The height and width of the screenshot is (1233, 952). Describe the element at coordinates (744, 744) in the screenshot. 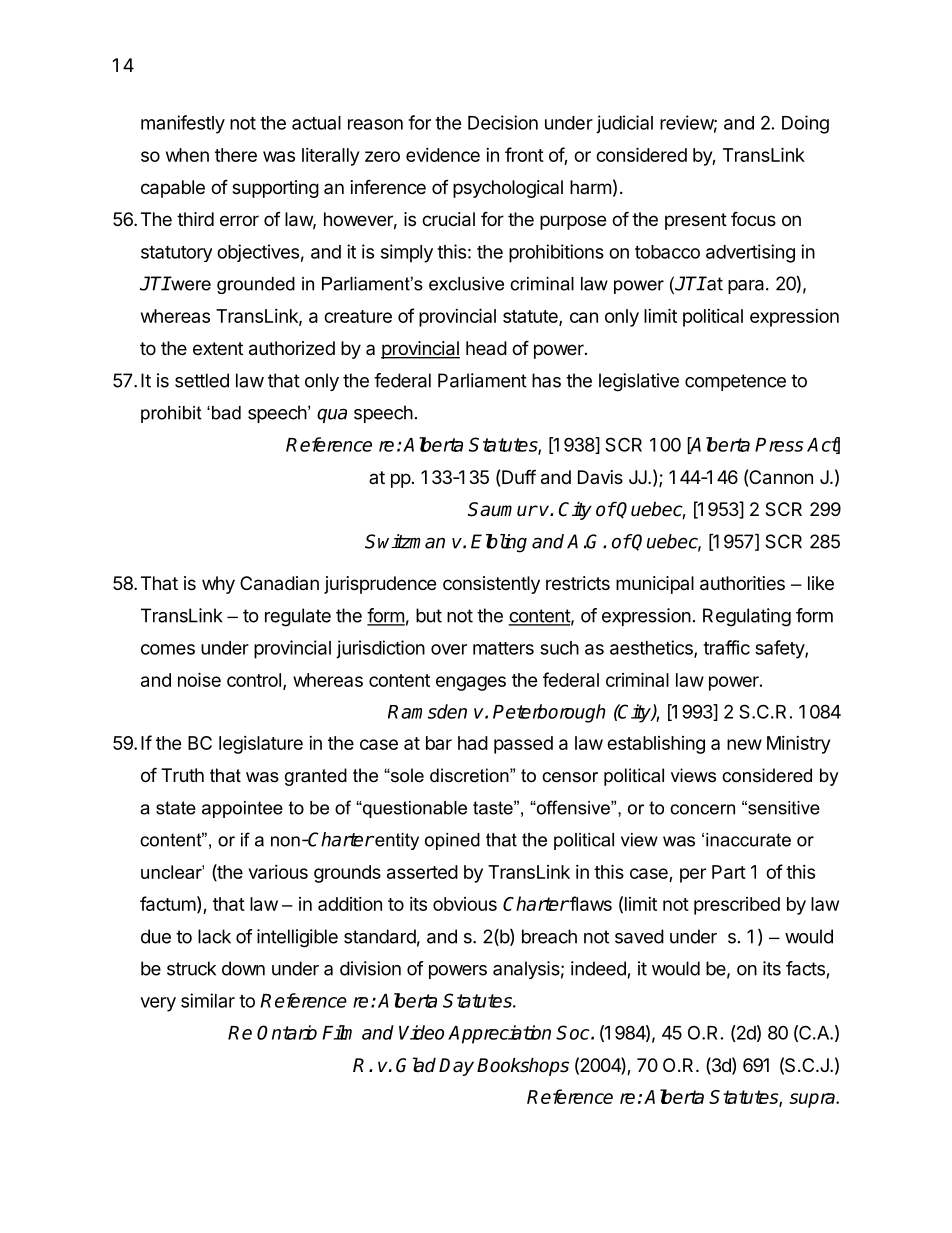

I see `new` at that location.
